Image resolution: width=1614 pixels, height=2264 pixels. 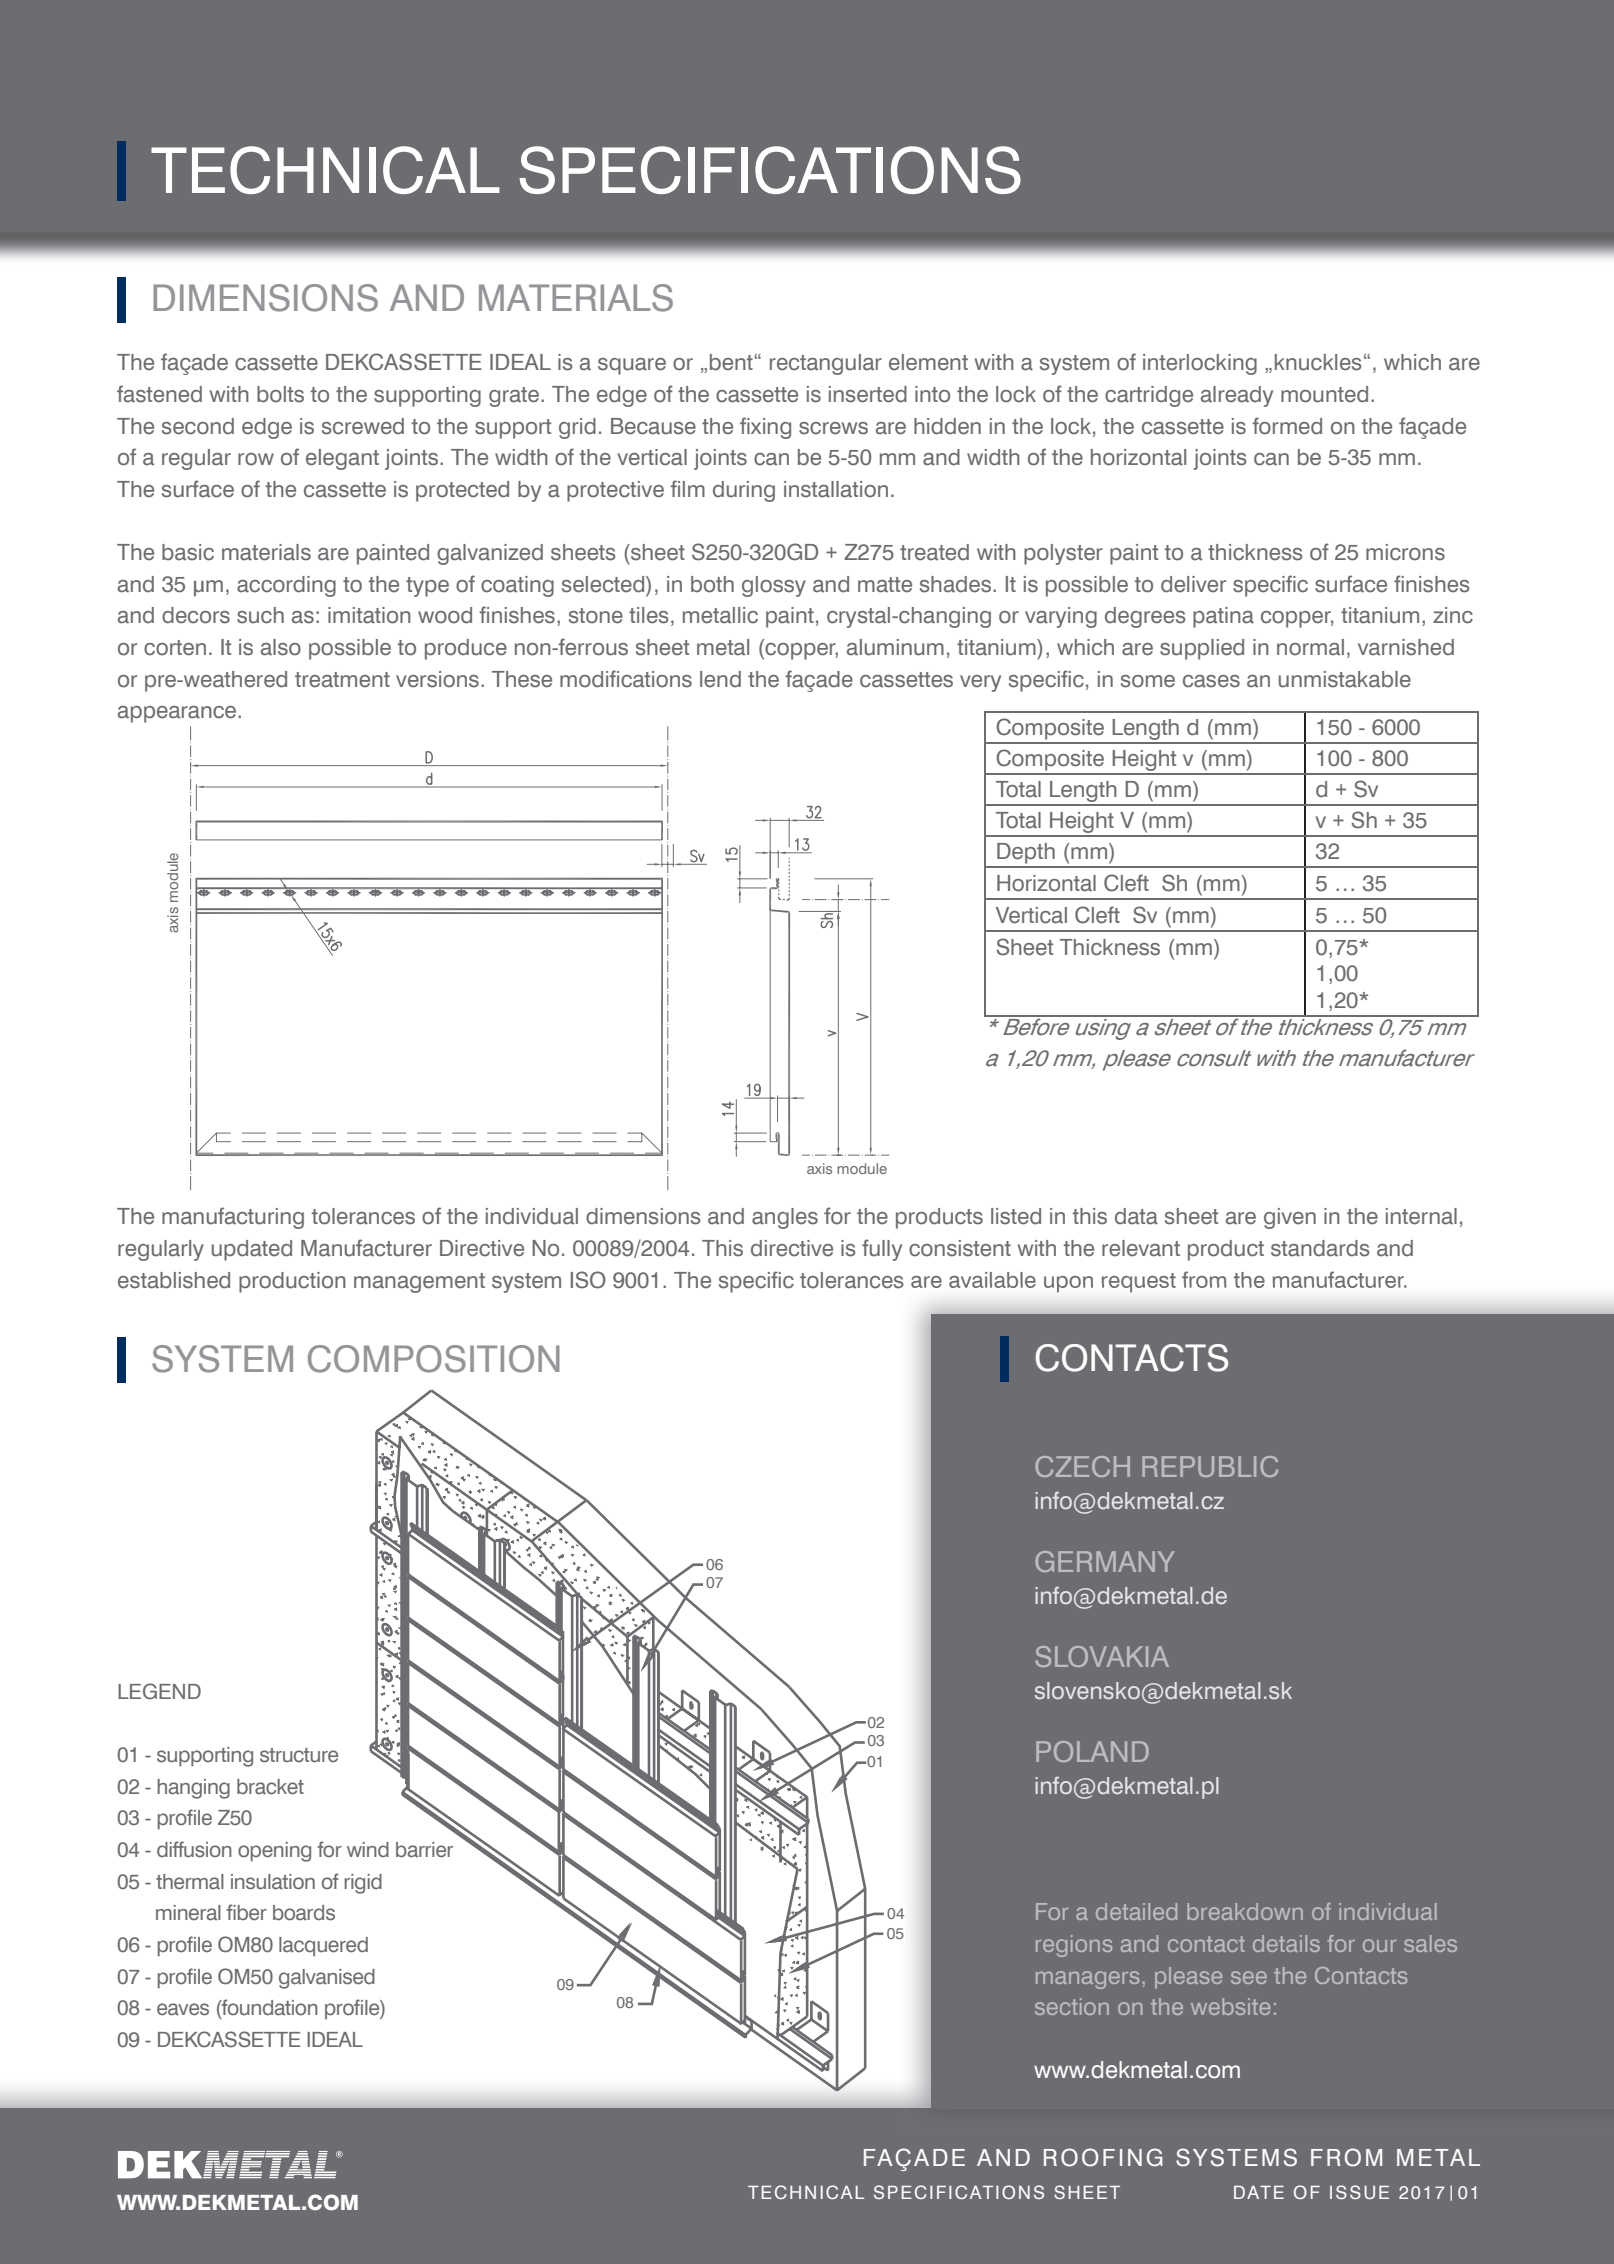 What do you see at coordinates (233, 1218) in the image?
I see `manufacturing` at bounding box center [233, 1218].
